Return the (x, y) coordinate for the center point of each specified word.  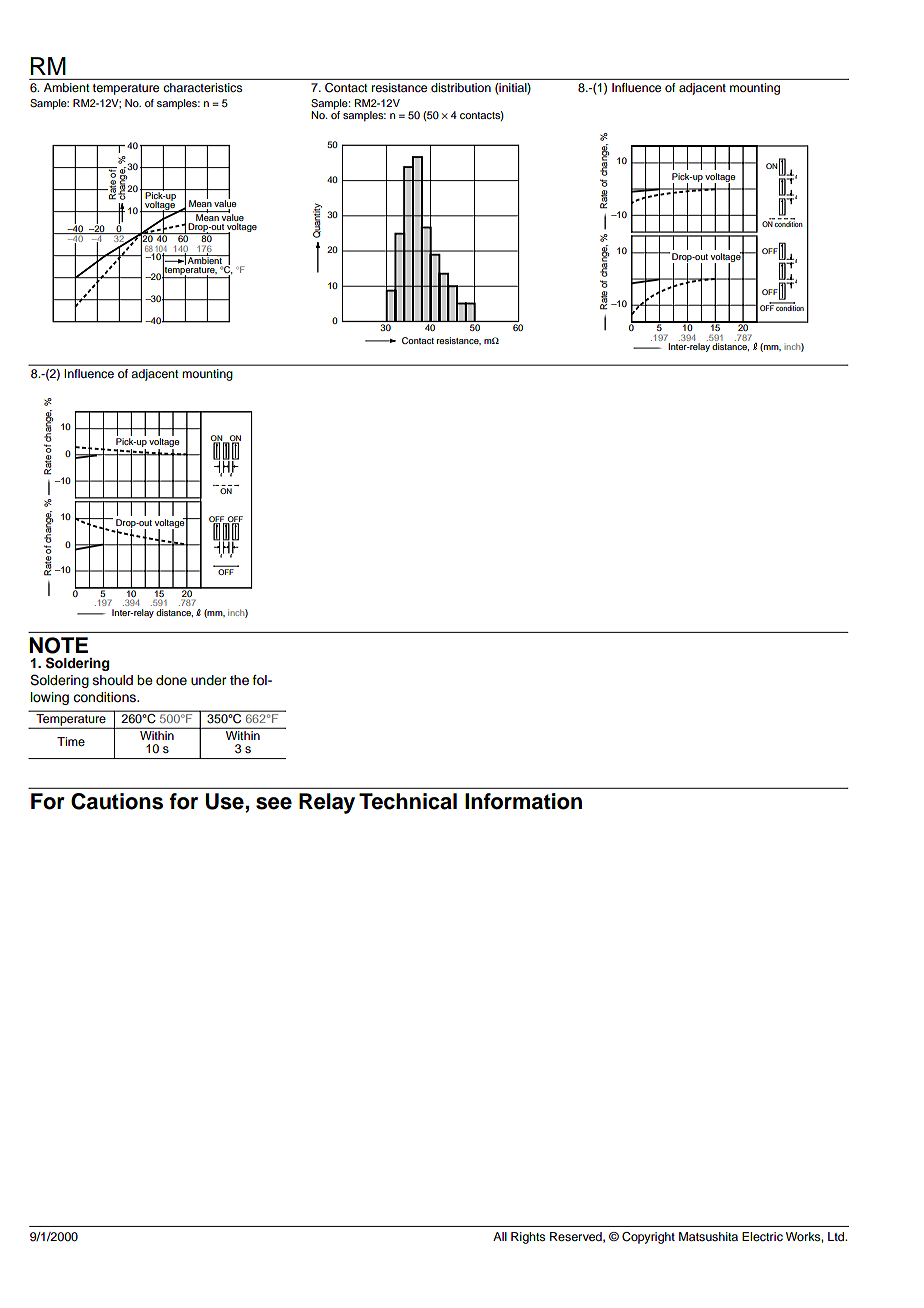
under (208, 680)
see (274, 803)
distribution (461, 87)
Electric (762, 1236)
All (500, 1236)
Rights (528, 1238)
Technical (408, 801)
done (171, 680)
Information (523, 801)
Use (225, 802)
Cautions (117, 801)
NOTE (58, 645)
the (239, 680)
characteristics (202, 87)
